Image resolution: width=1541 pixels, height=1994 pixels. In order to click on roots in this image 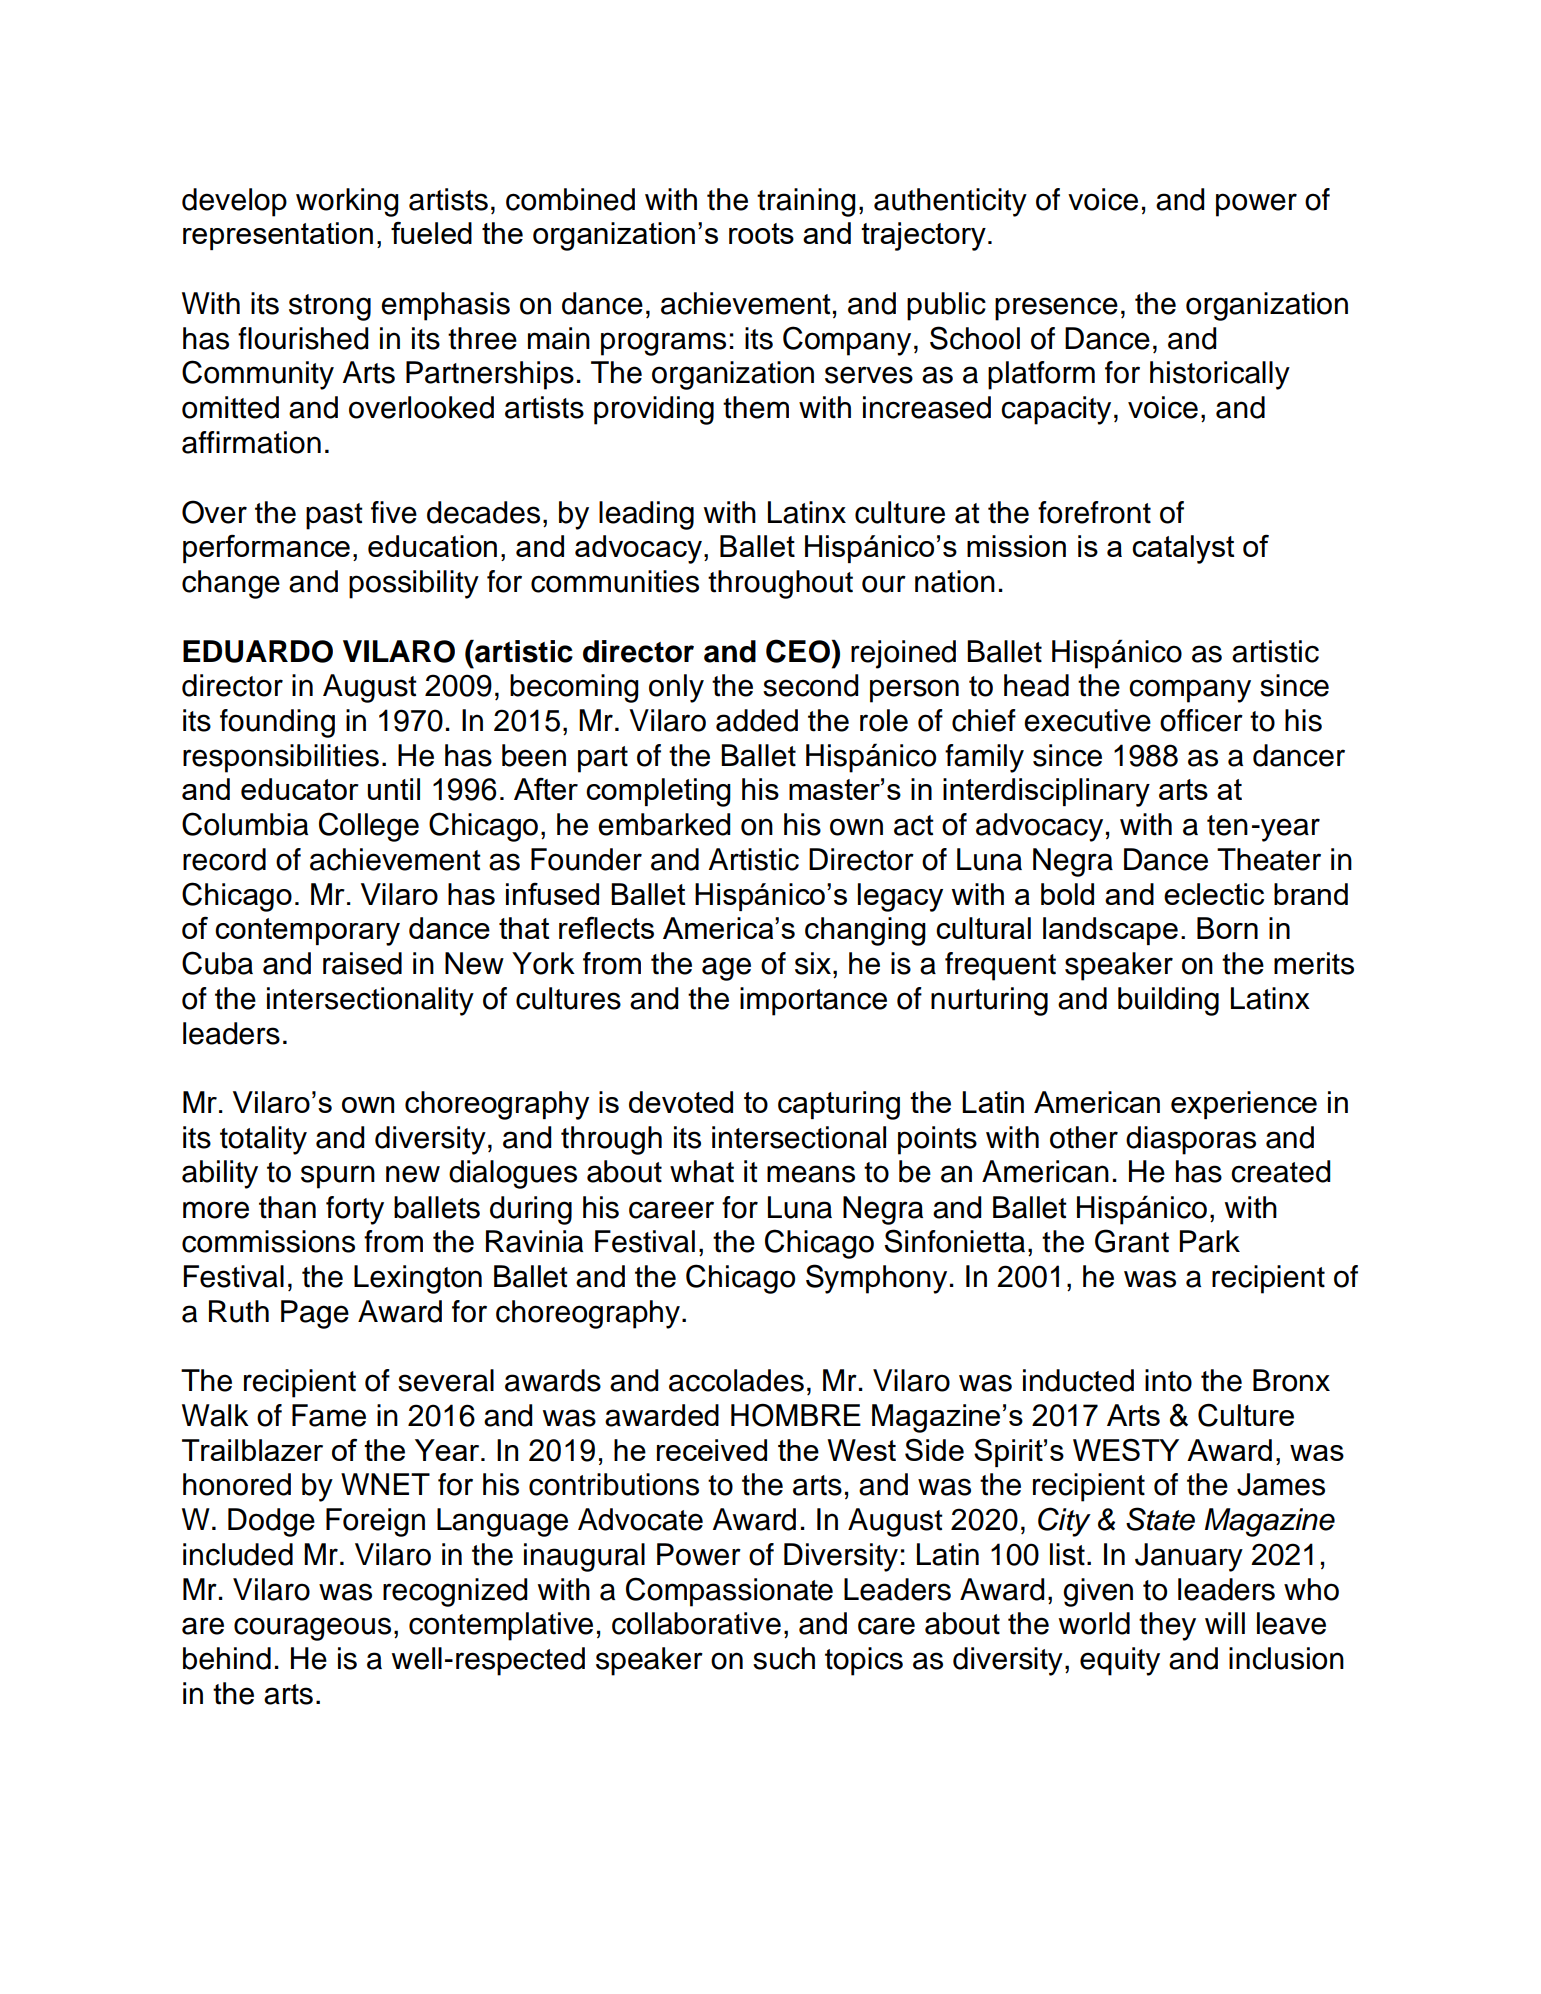, I will do `click(761, 233)`.
